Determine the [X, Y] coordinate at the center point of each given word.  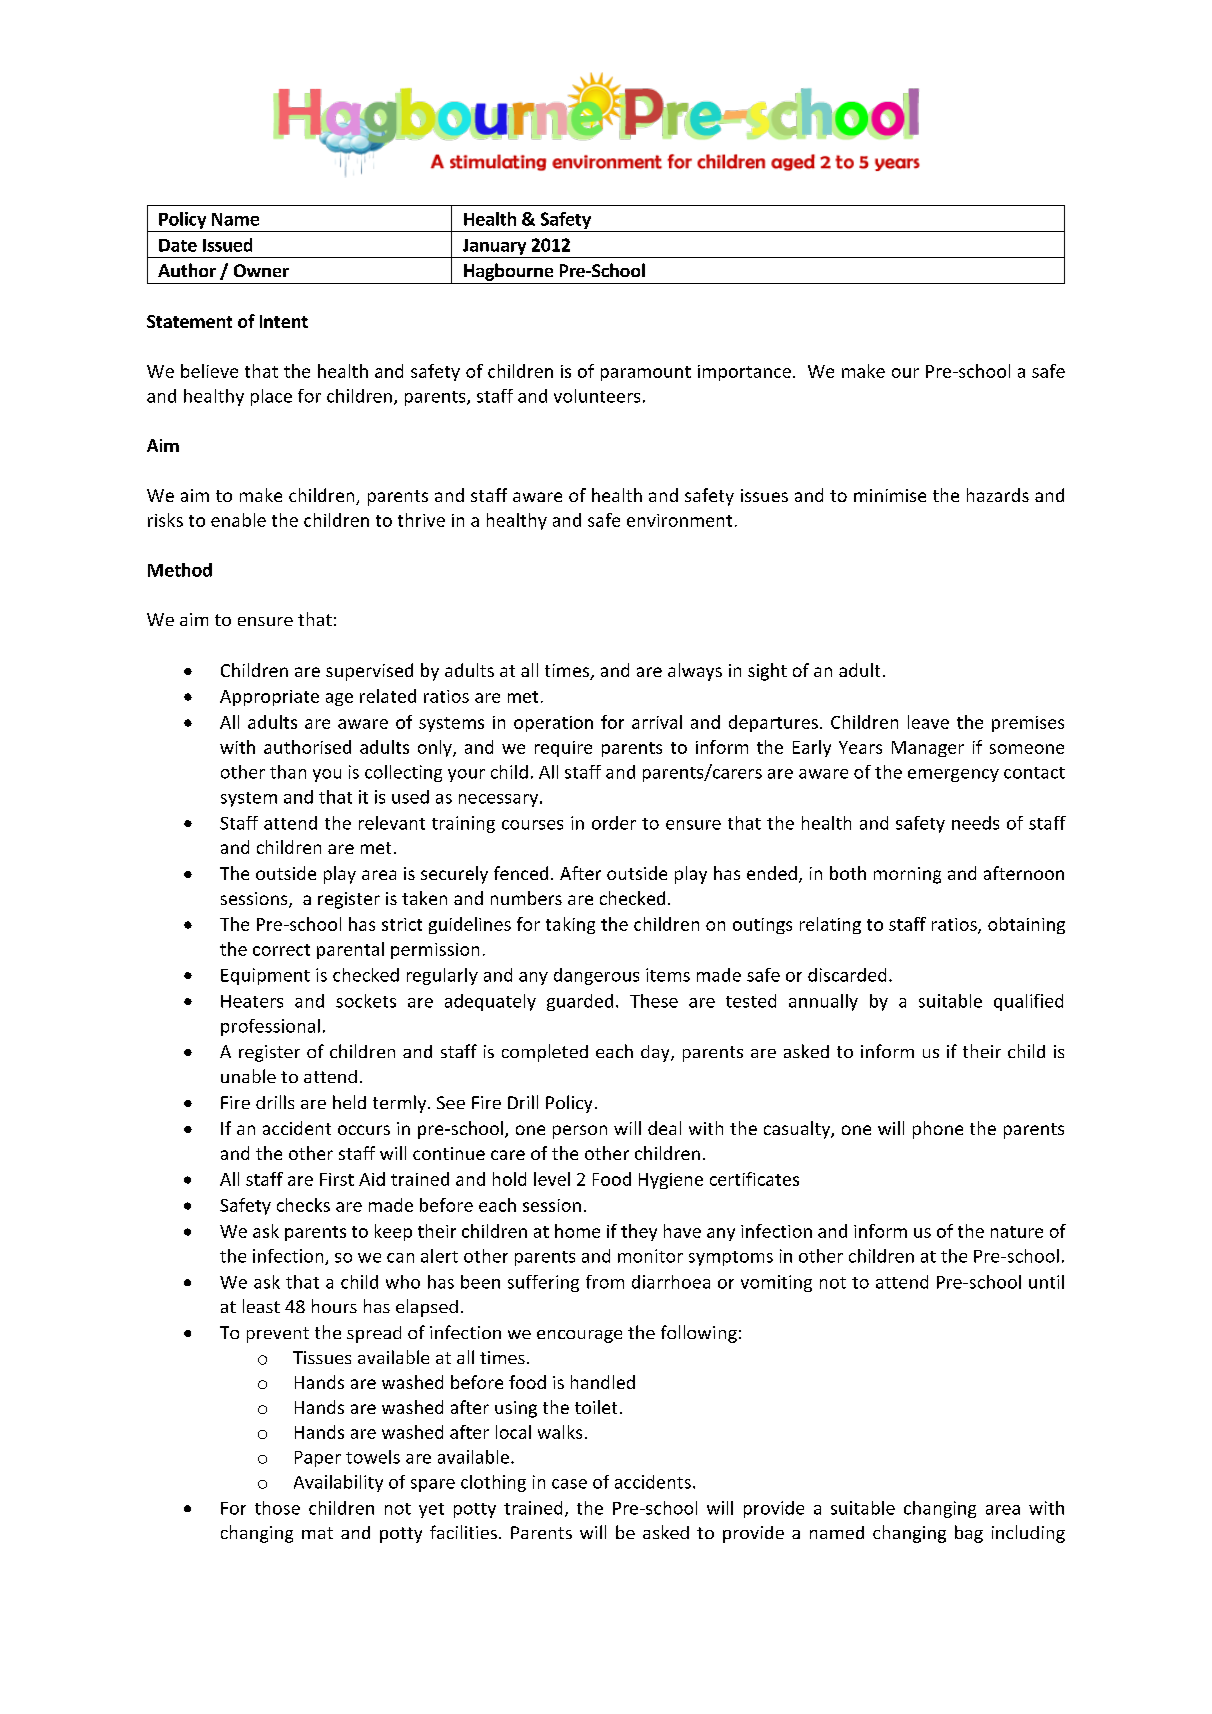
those [277, 1508]
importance [744, 373]
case [569, 1484]
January [494, 247]
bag [969, 1534]
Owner [261, 270]
